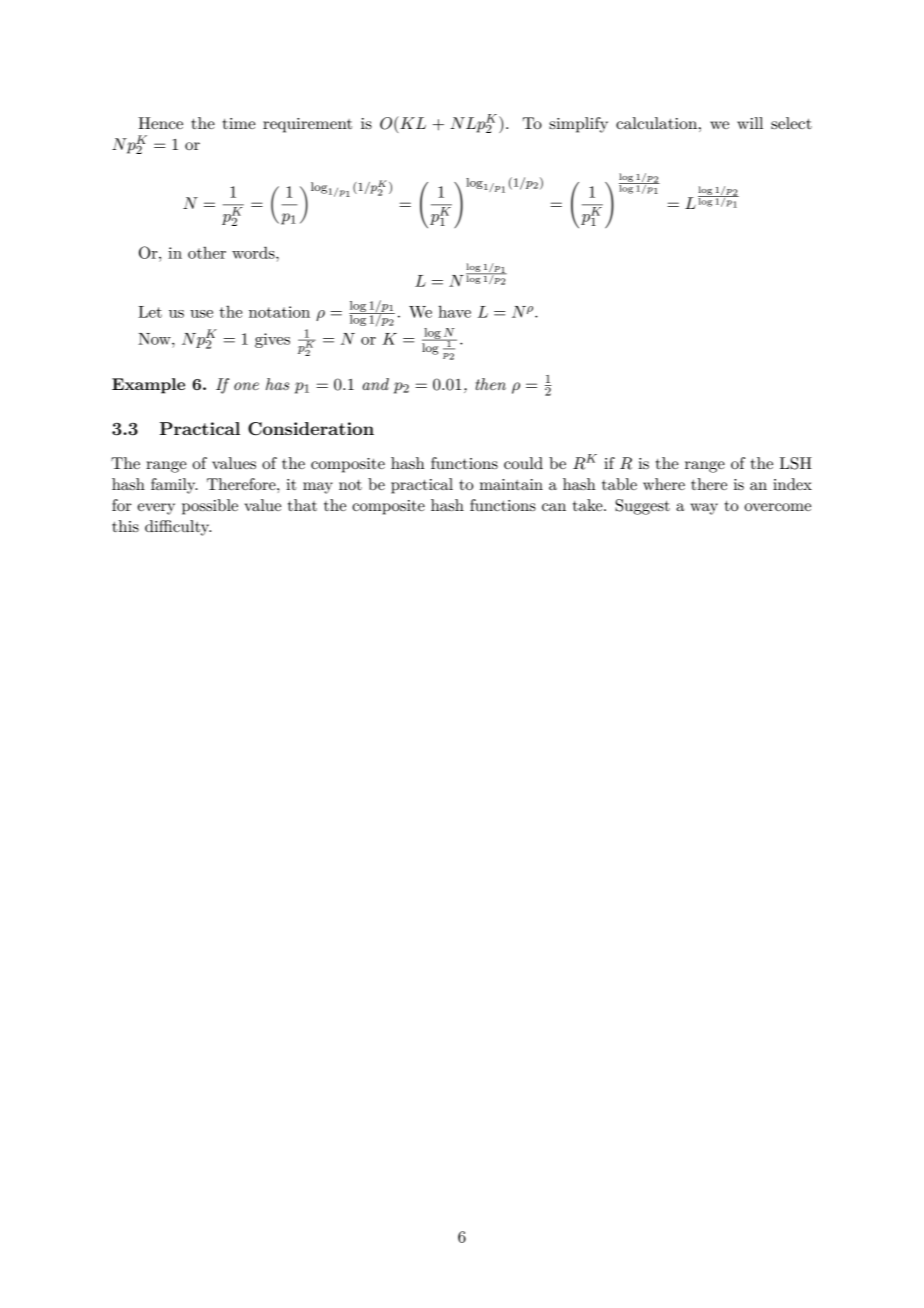 The height and width of the image is (1308, 924). What do you see at coordinates (578, 125) in the image?
I see `simplify` at bounding box center [578, 125].
